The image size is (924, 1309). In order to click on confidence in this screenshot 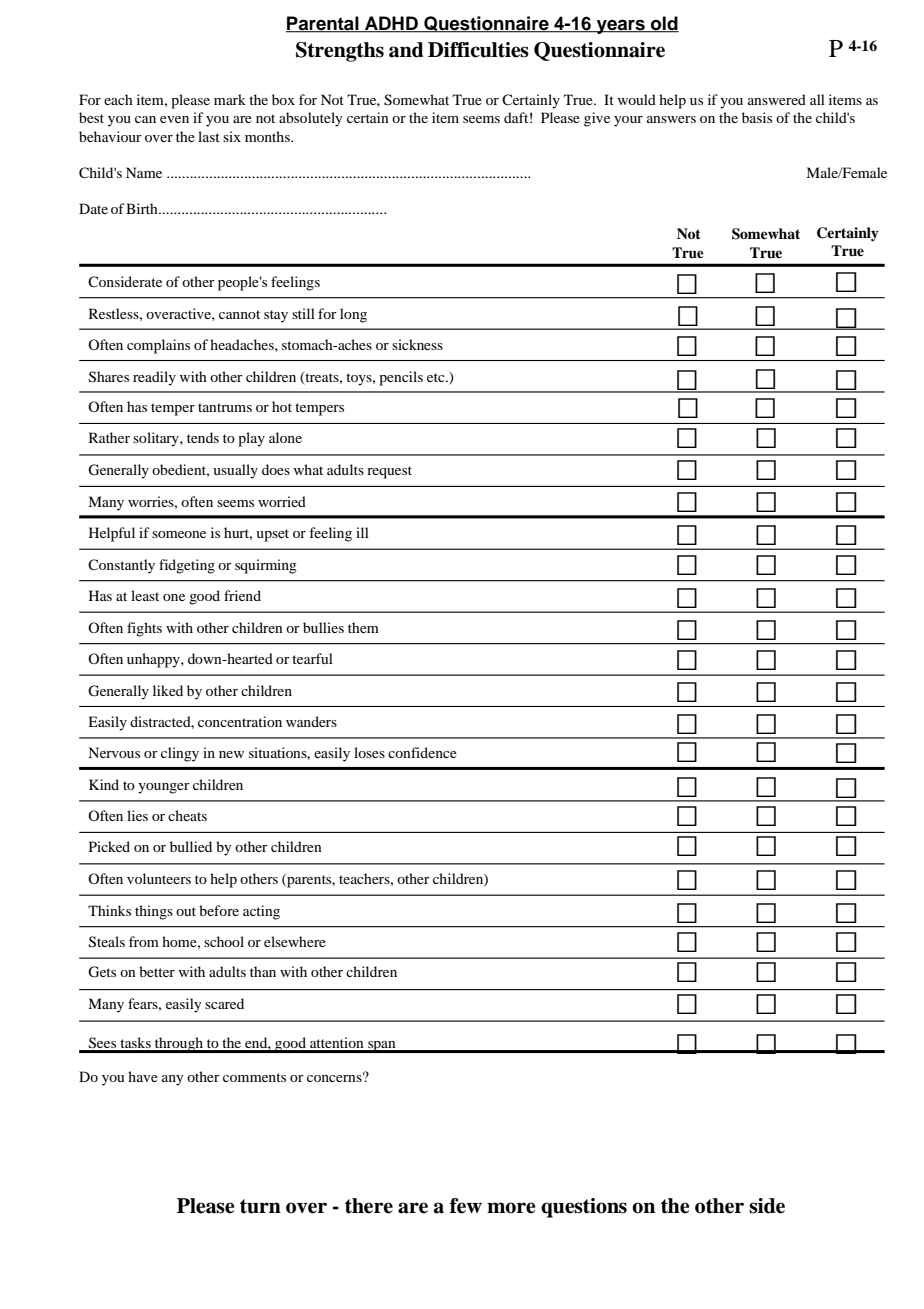, I will do `click(422, 752)`.
